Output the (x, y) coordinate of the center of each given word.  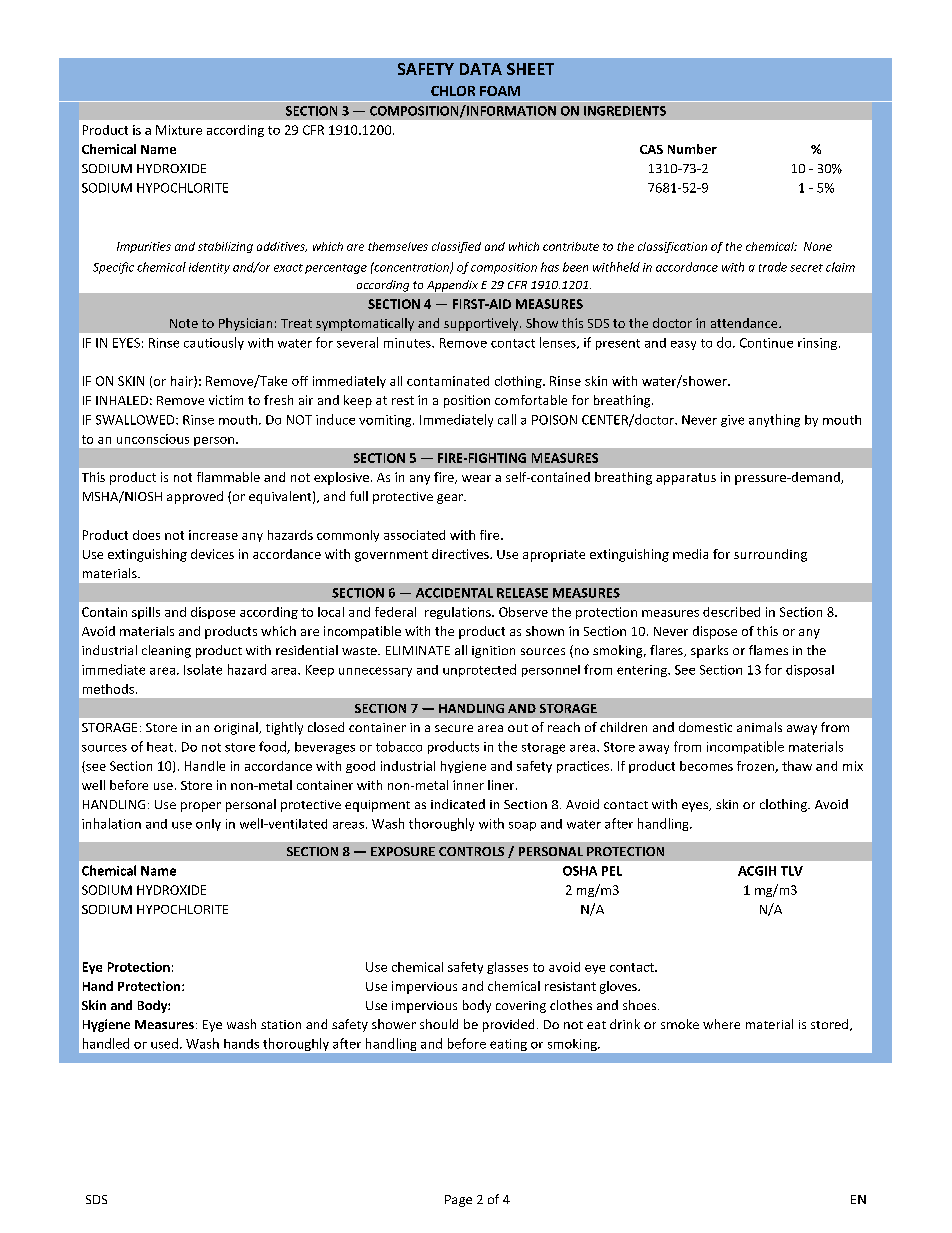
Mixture (179, 130)
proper (201, 807)
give (732, 421)
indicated (458, 804)
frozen (756, 767)
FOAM (500, 91)
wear (476, 478)
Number (692, 149)
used (164, 1043)
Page (458, 1201)
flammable (228, 477)
